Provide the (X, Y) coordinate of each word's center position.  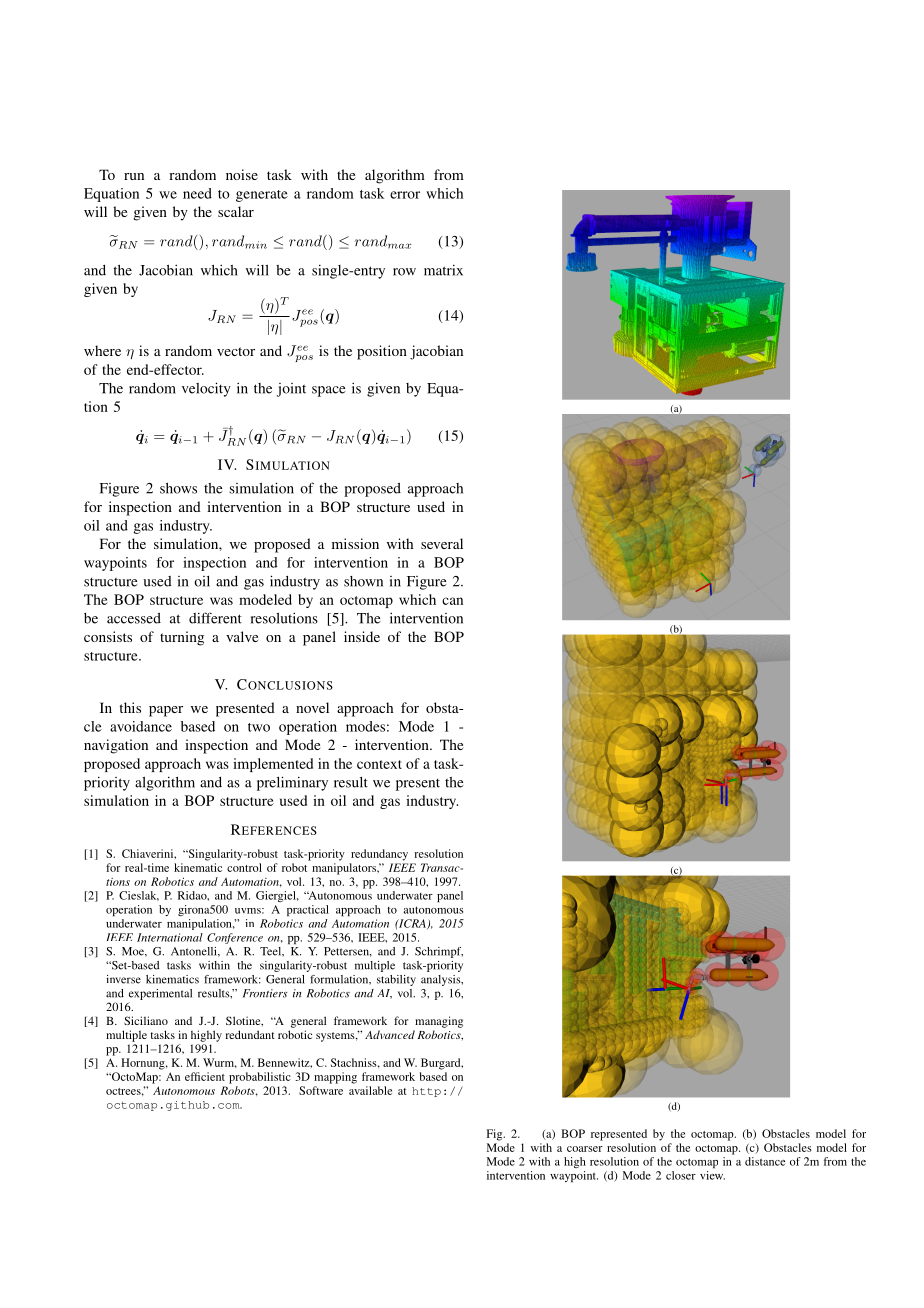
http (426, 1092)
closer (681, 1175)
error (405, 195)
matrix (443, 270)
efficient (205, 1076)
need (197, 193)
